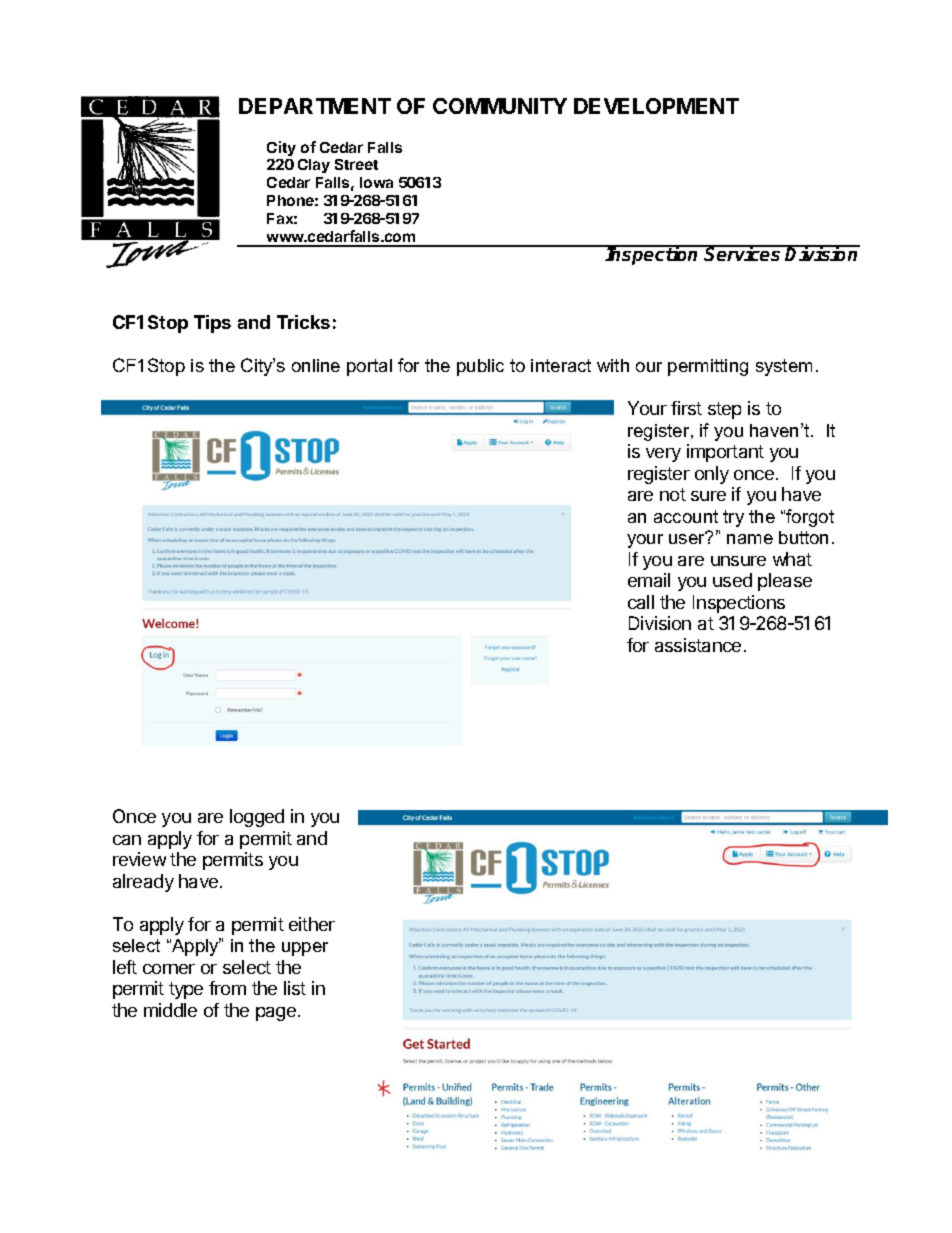 The width and height of the screenshot is (952, 1233). What do you see at coordinates (641, 602) in the screenshot?
I see `call` at bounding box center [641, 602].
